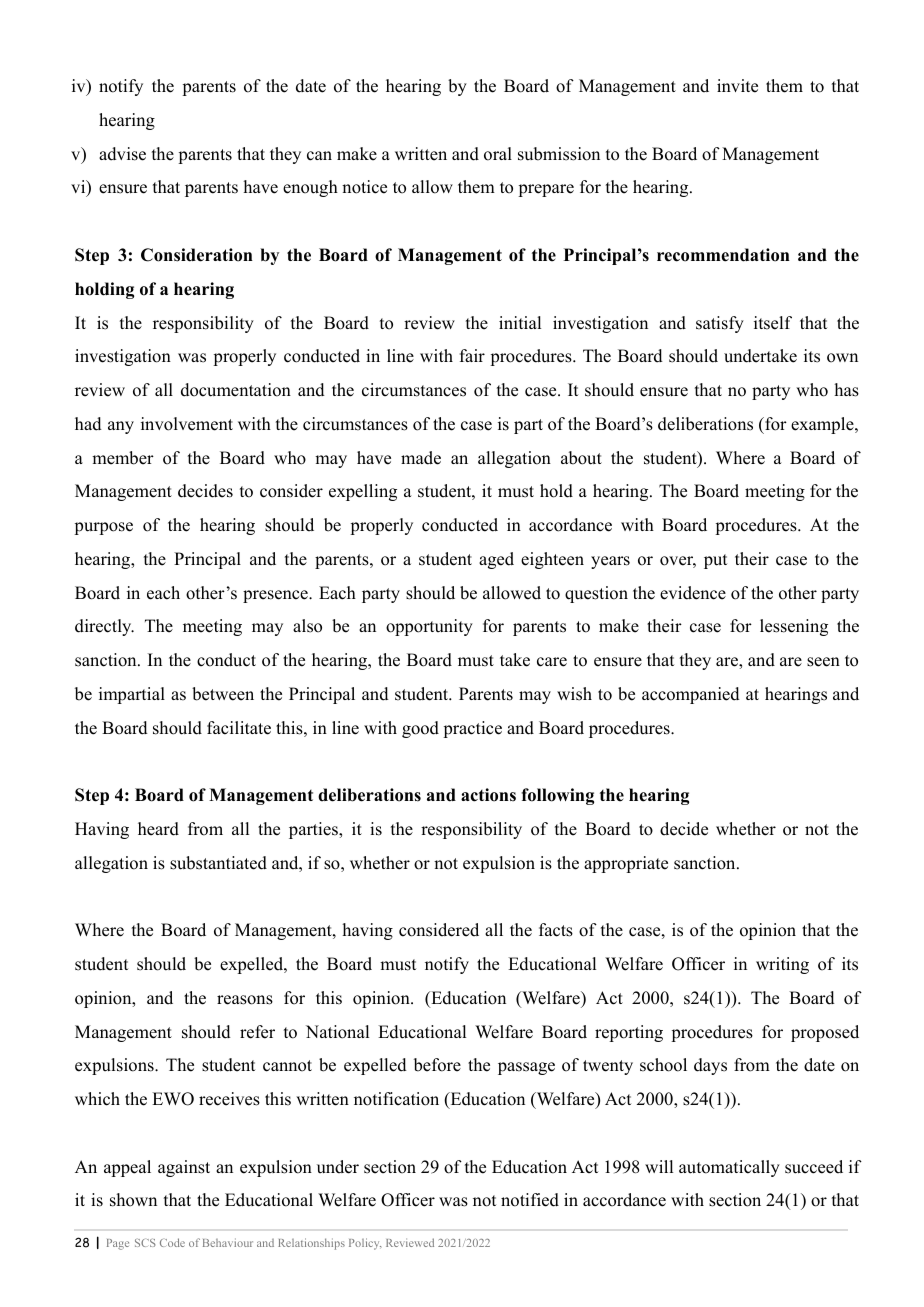  What do you see at coordinates (556, 930) in the page?
I see `facts` at bounding box center [556, 930].
